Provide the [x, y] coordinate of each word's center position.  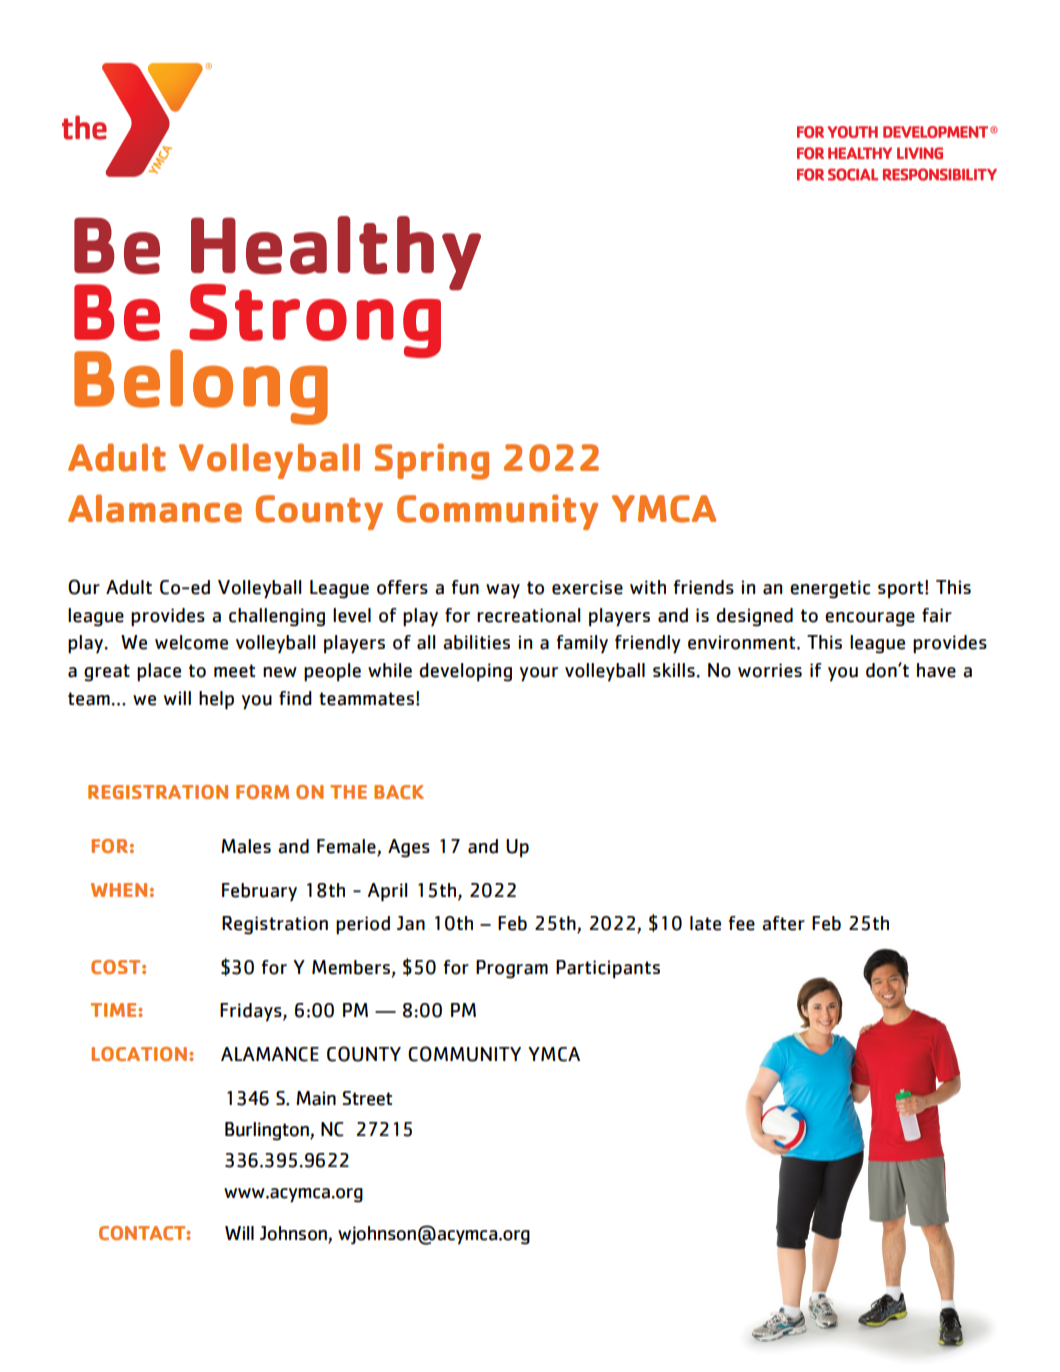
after [783, 923]
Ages [409, 848]
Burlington [268, 1131]
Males [246, 846]
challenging [277, 617]
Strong [315, 321]
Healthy [336, 254]
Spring [432, 461]
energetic [830, 589]
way [503, 591]
